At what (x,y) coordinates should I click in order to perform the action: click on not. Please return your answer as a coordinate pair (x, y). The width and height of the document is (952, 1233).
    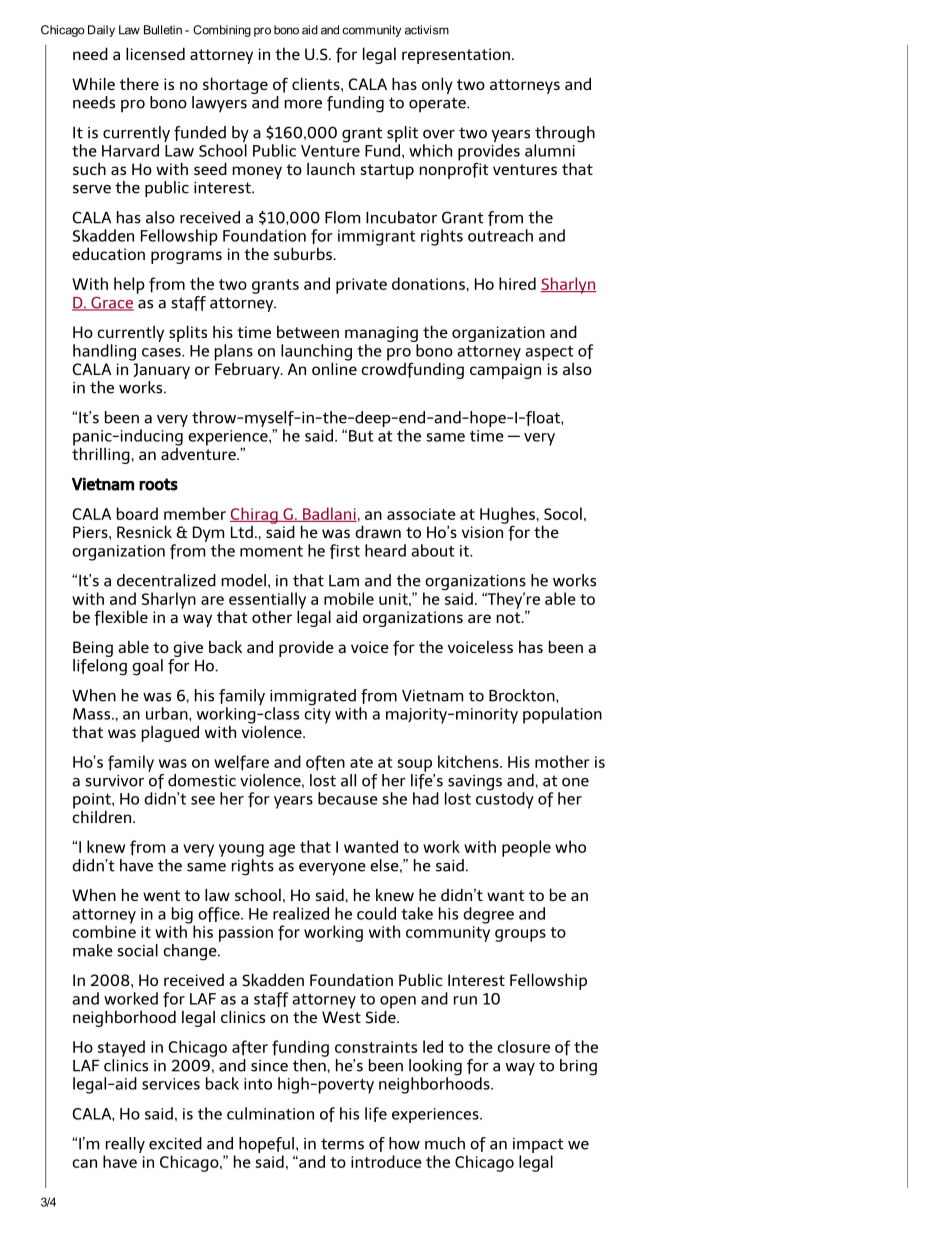
    Looking at the image, I should click on (510, 617).
